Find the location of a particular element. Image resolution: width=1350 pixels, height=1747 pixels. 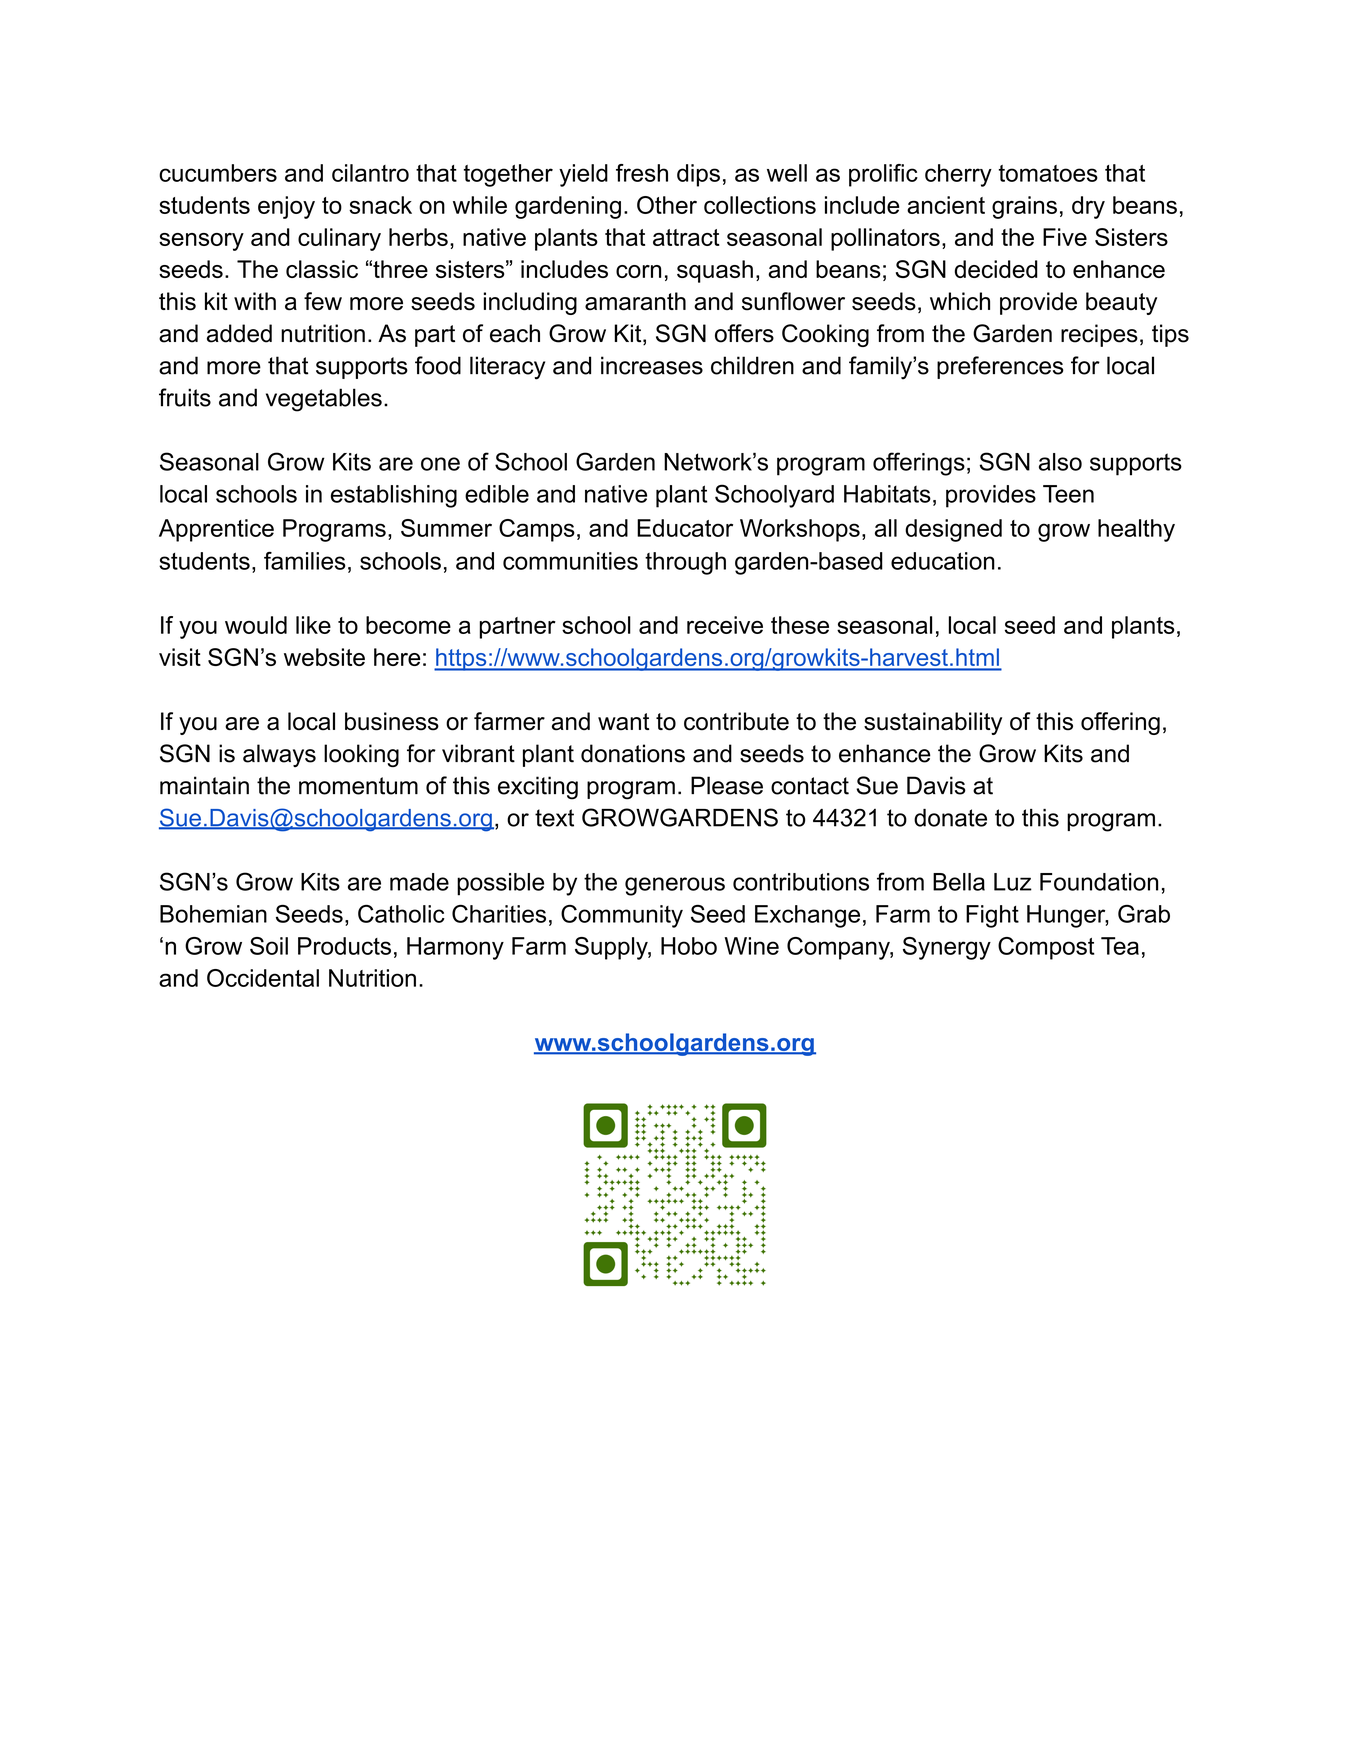

recipes is located at coordinates (1099, 335).
